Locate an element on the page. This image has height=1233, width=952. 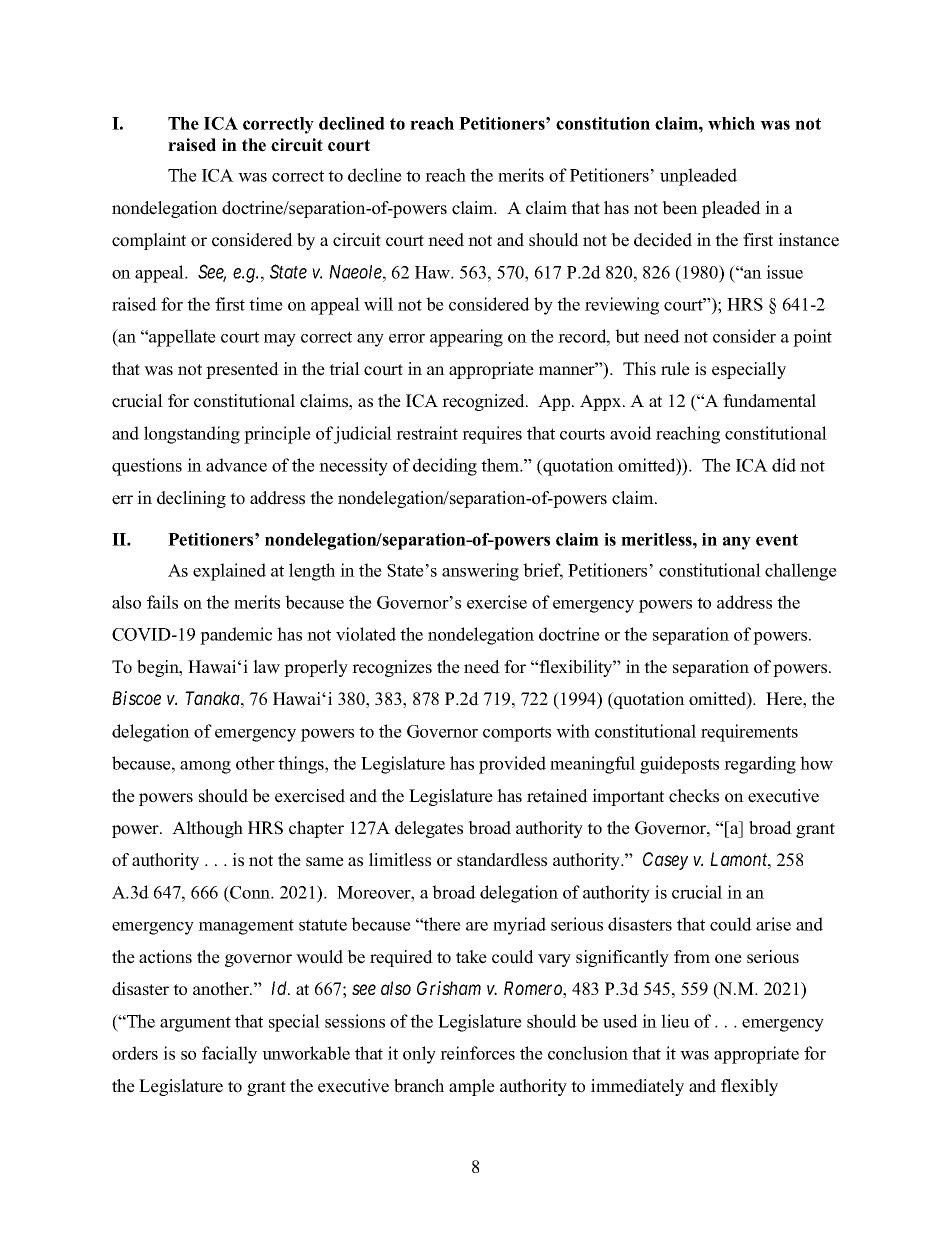
reinforces is located at coordinates (477, 1053).
